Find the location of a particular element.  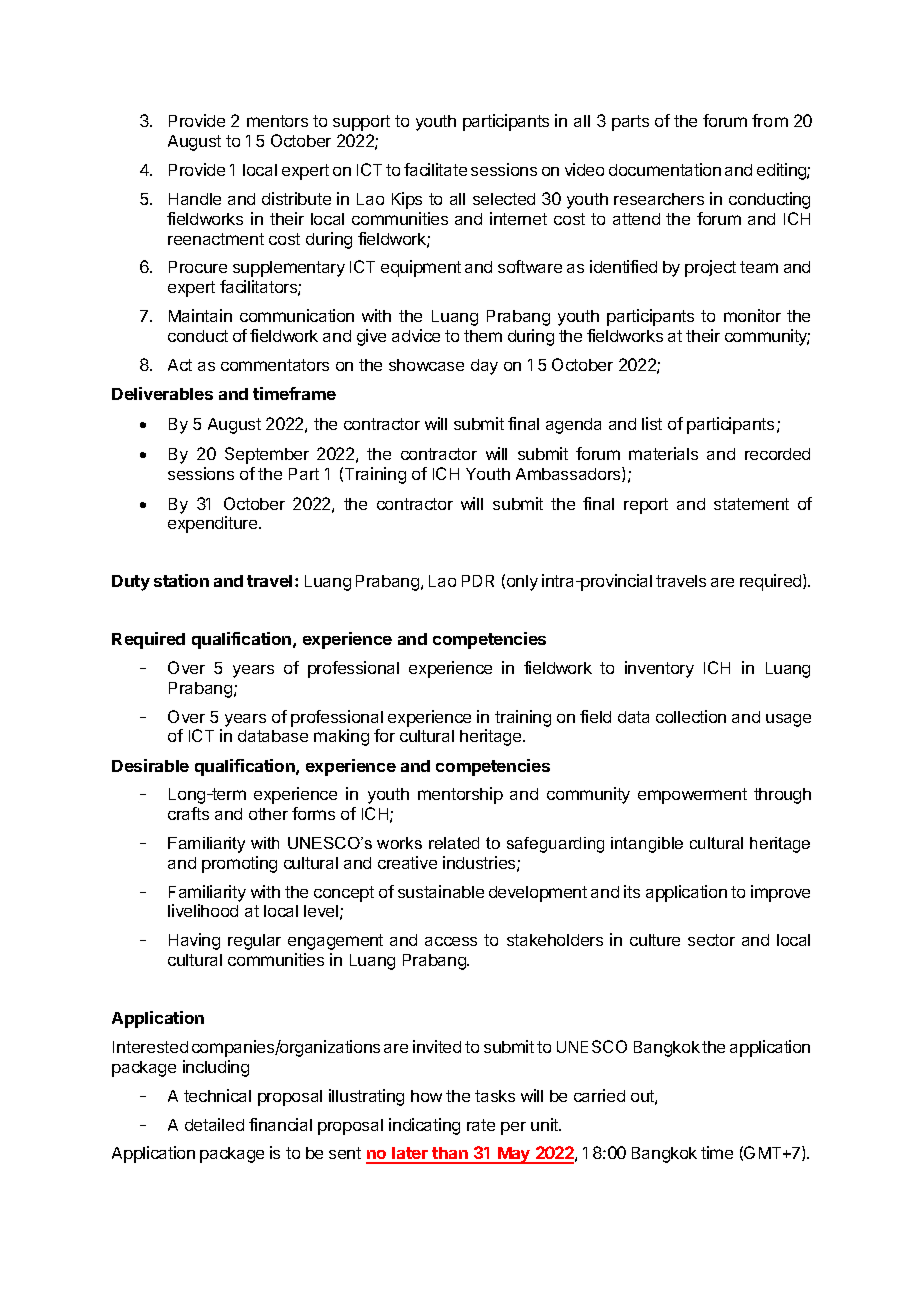

Ambassadors is located at coordinates (569, 474).
